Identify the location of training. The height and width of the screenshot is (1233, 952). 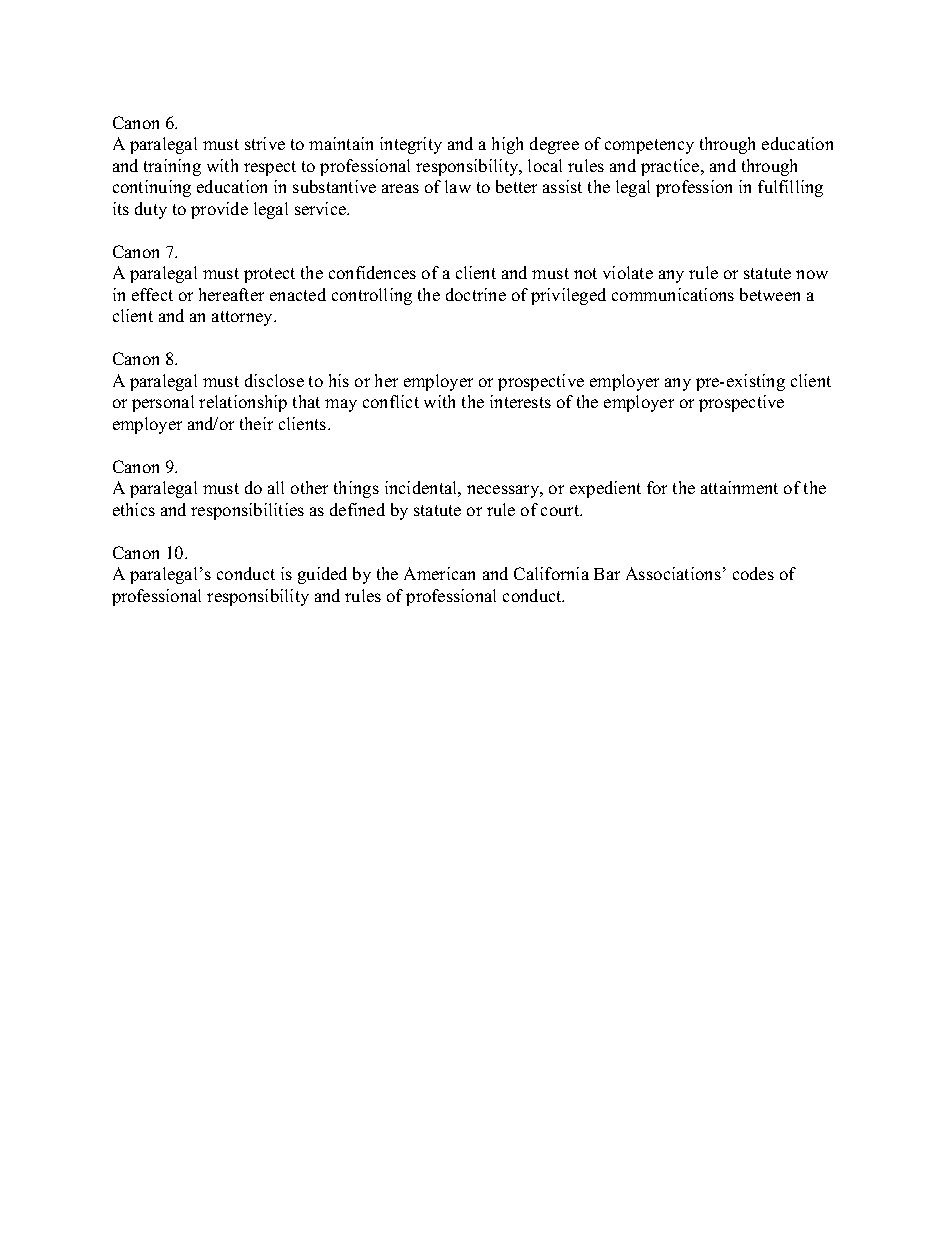
(172, 167).
